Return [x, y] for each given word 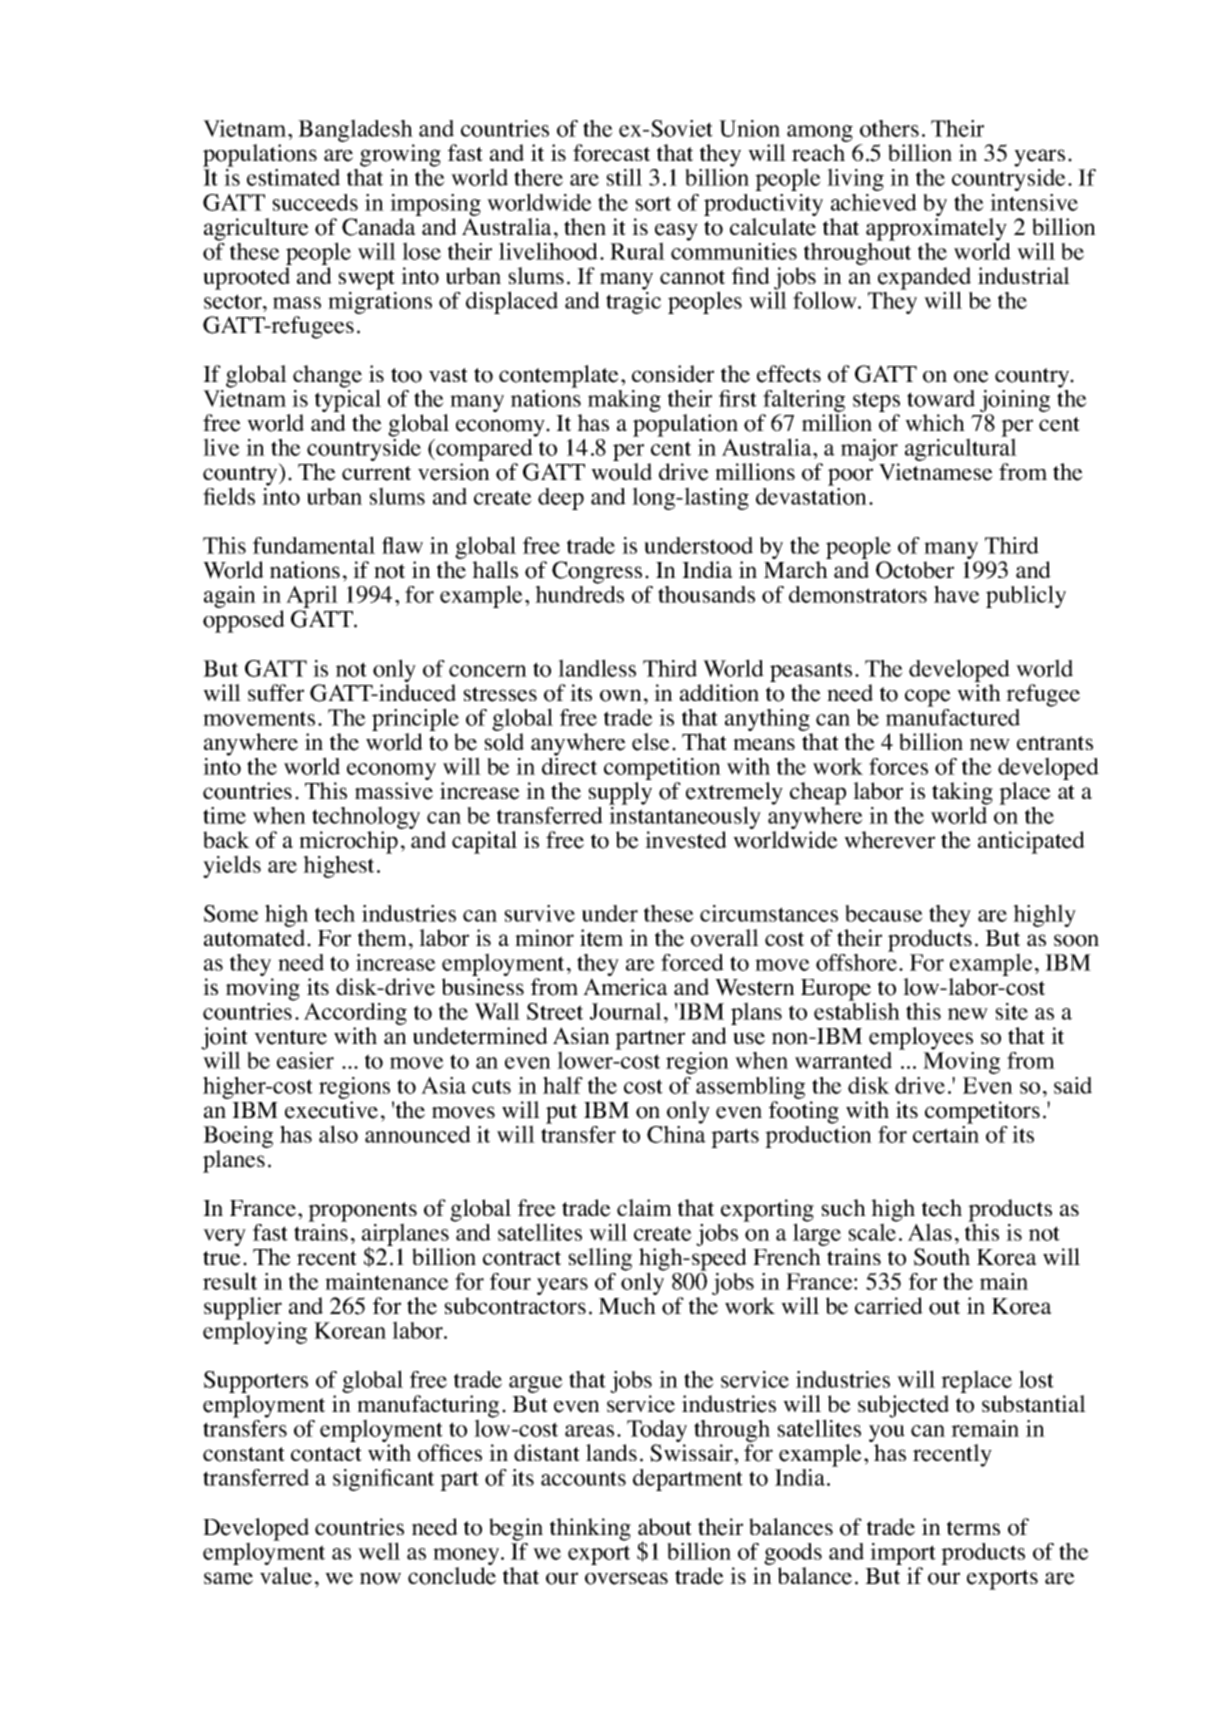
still [624, 177]
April [312, 598]
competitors [982, 1112]
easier [305, 1060]
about [665, 1527]
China [676, 1133]
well [379, 1551]
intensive [1034, 202]
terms [973, 1528]
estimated [293, 177]
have [957, 594]
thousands [706, 594]
